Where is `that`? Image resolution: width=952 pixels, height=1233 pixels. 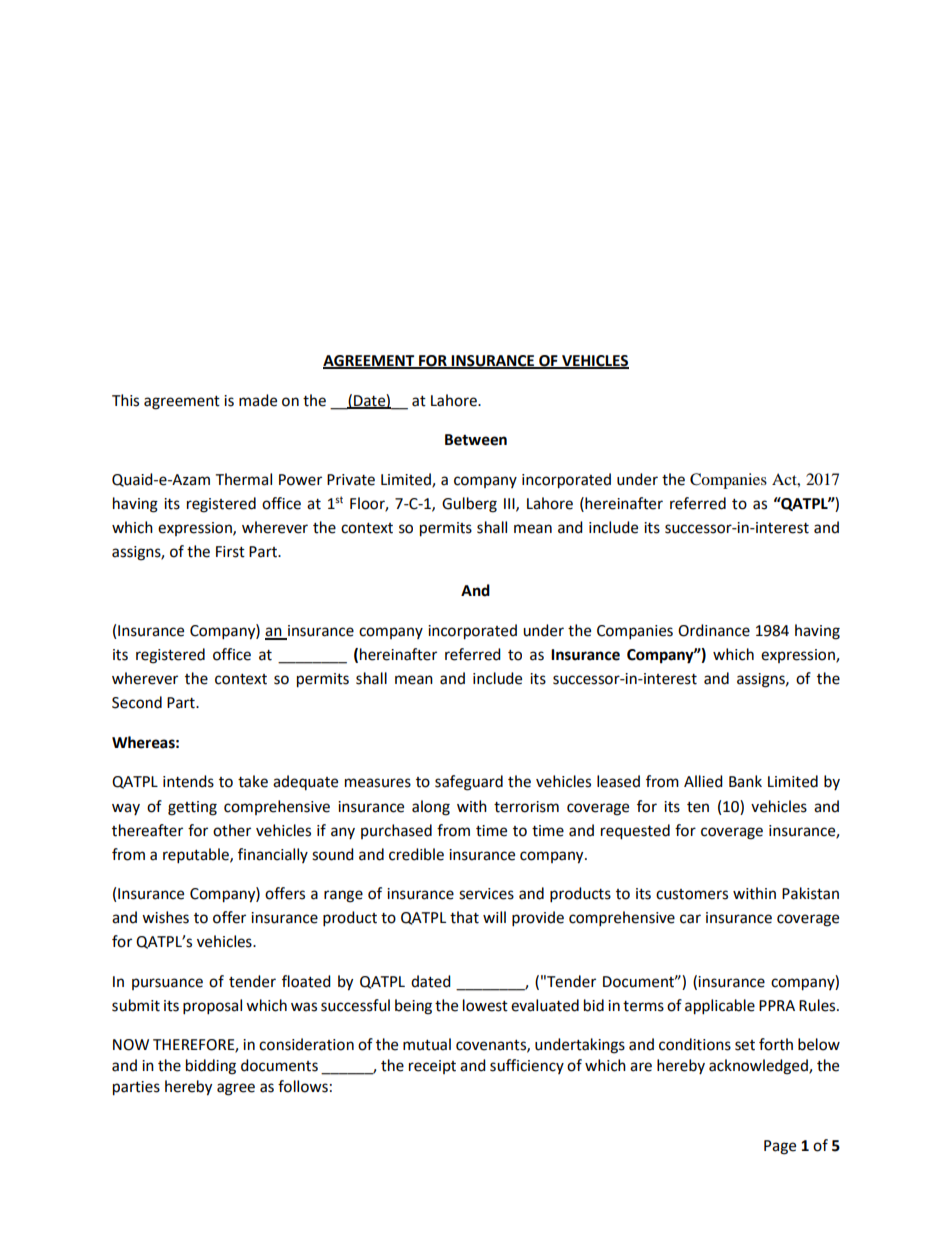 that is located at coordinates (464, 917).
